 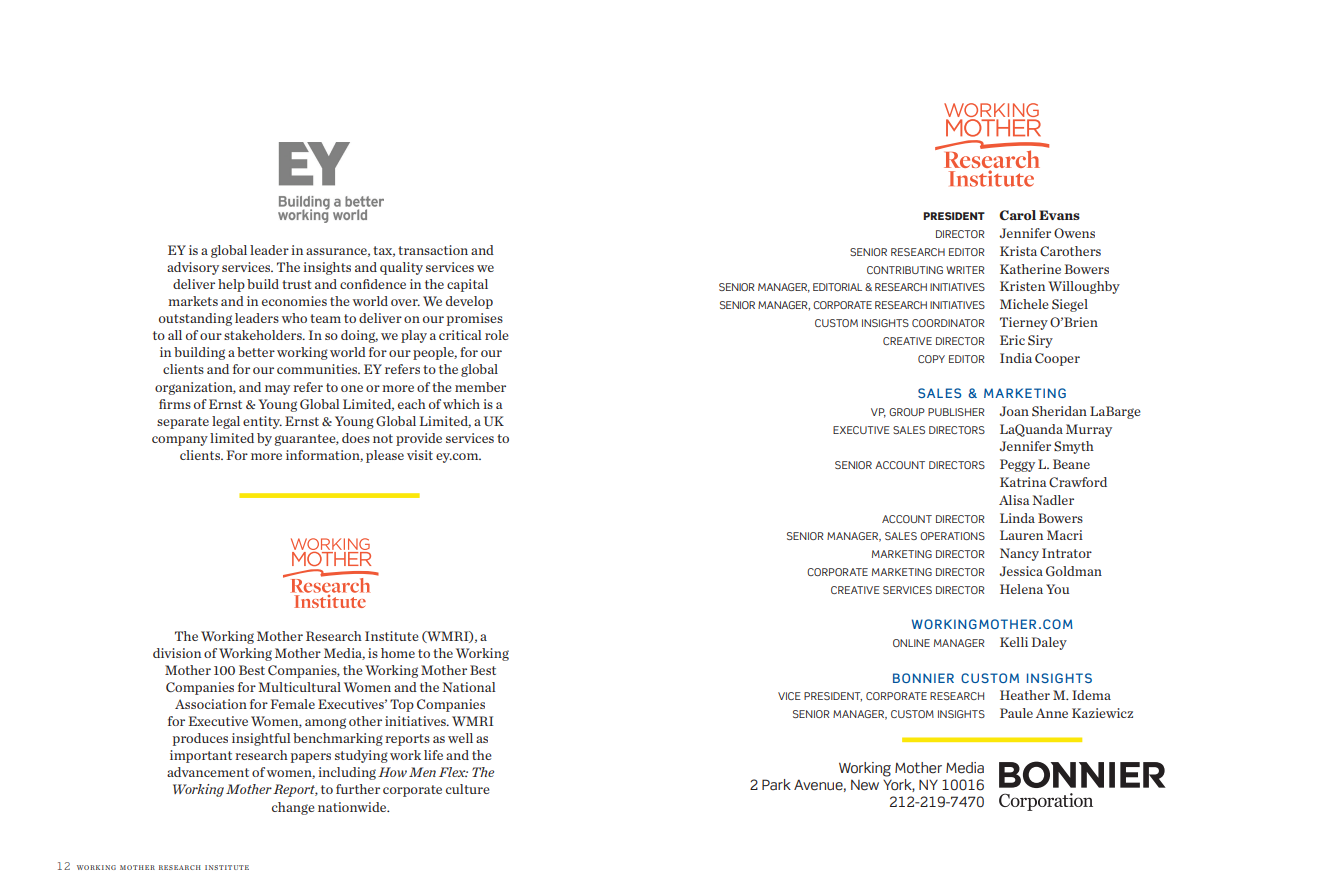 What do you see at coordinates (461, 404) in the screenshot?
I see `which` at bounding box center [461, 404].
